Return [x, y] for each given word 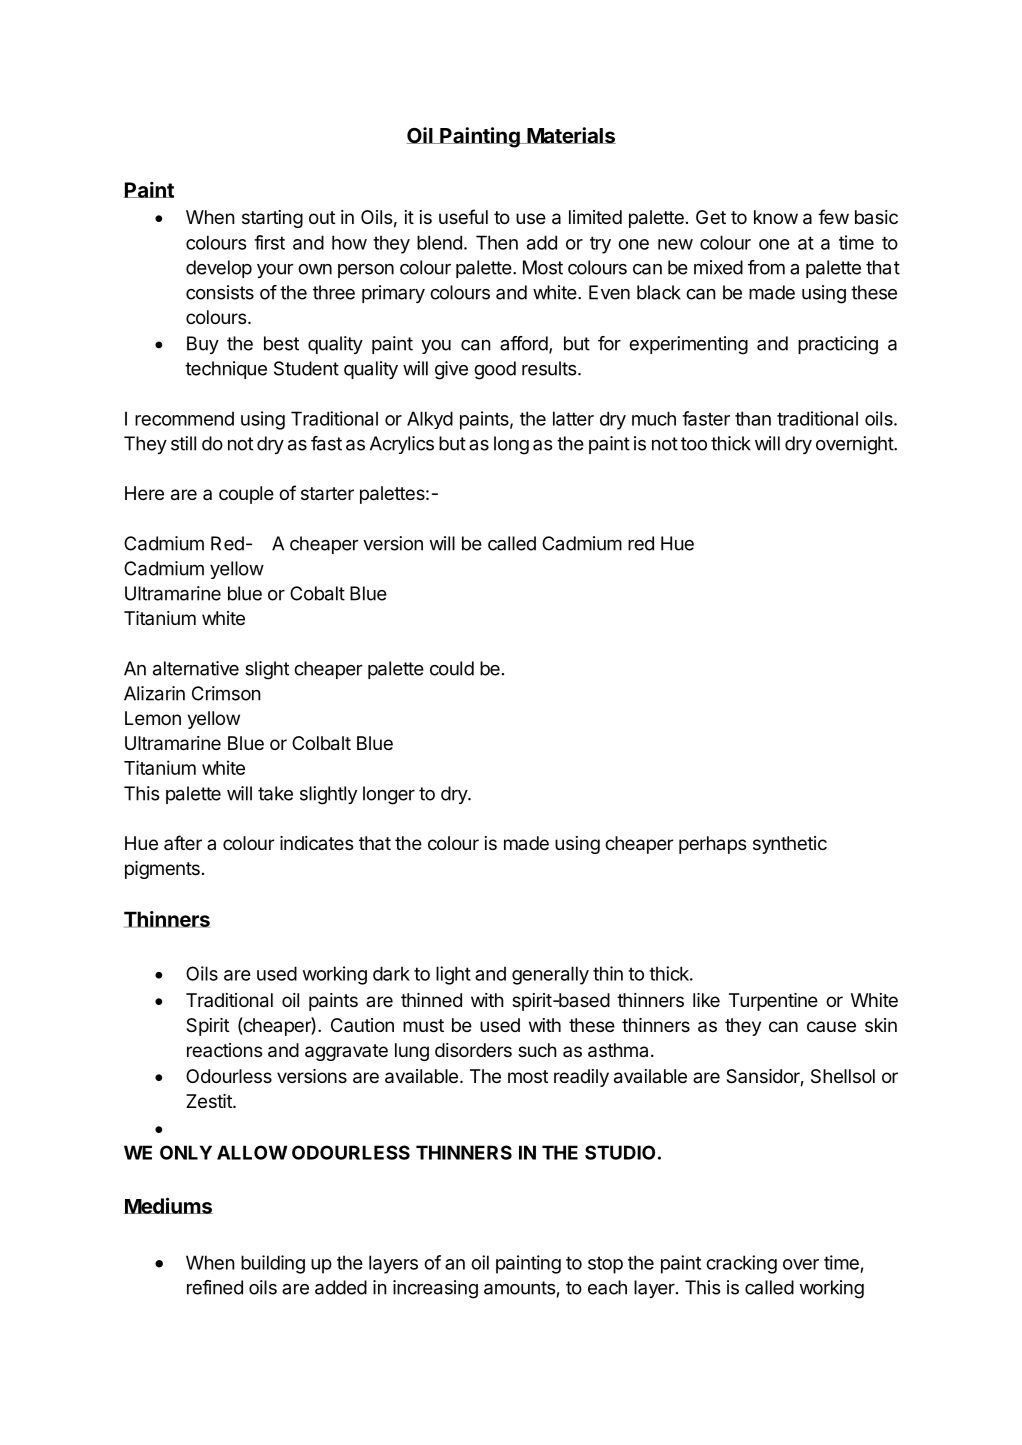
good [495, 370]
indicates [316, 843]
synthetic [790, 845]
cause [831, 1026]
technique [226, 370]
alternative [196, 668]
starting [272, 219]
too [694, 444]
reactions [224, 1050]
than [753, 418]
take [275, 793]
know [776, 217]
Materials [570, 135]
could [452, 668]
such [537, 1050]
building [273, 1264]
